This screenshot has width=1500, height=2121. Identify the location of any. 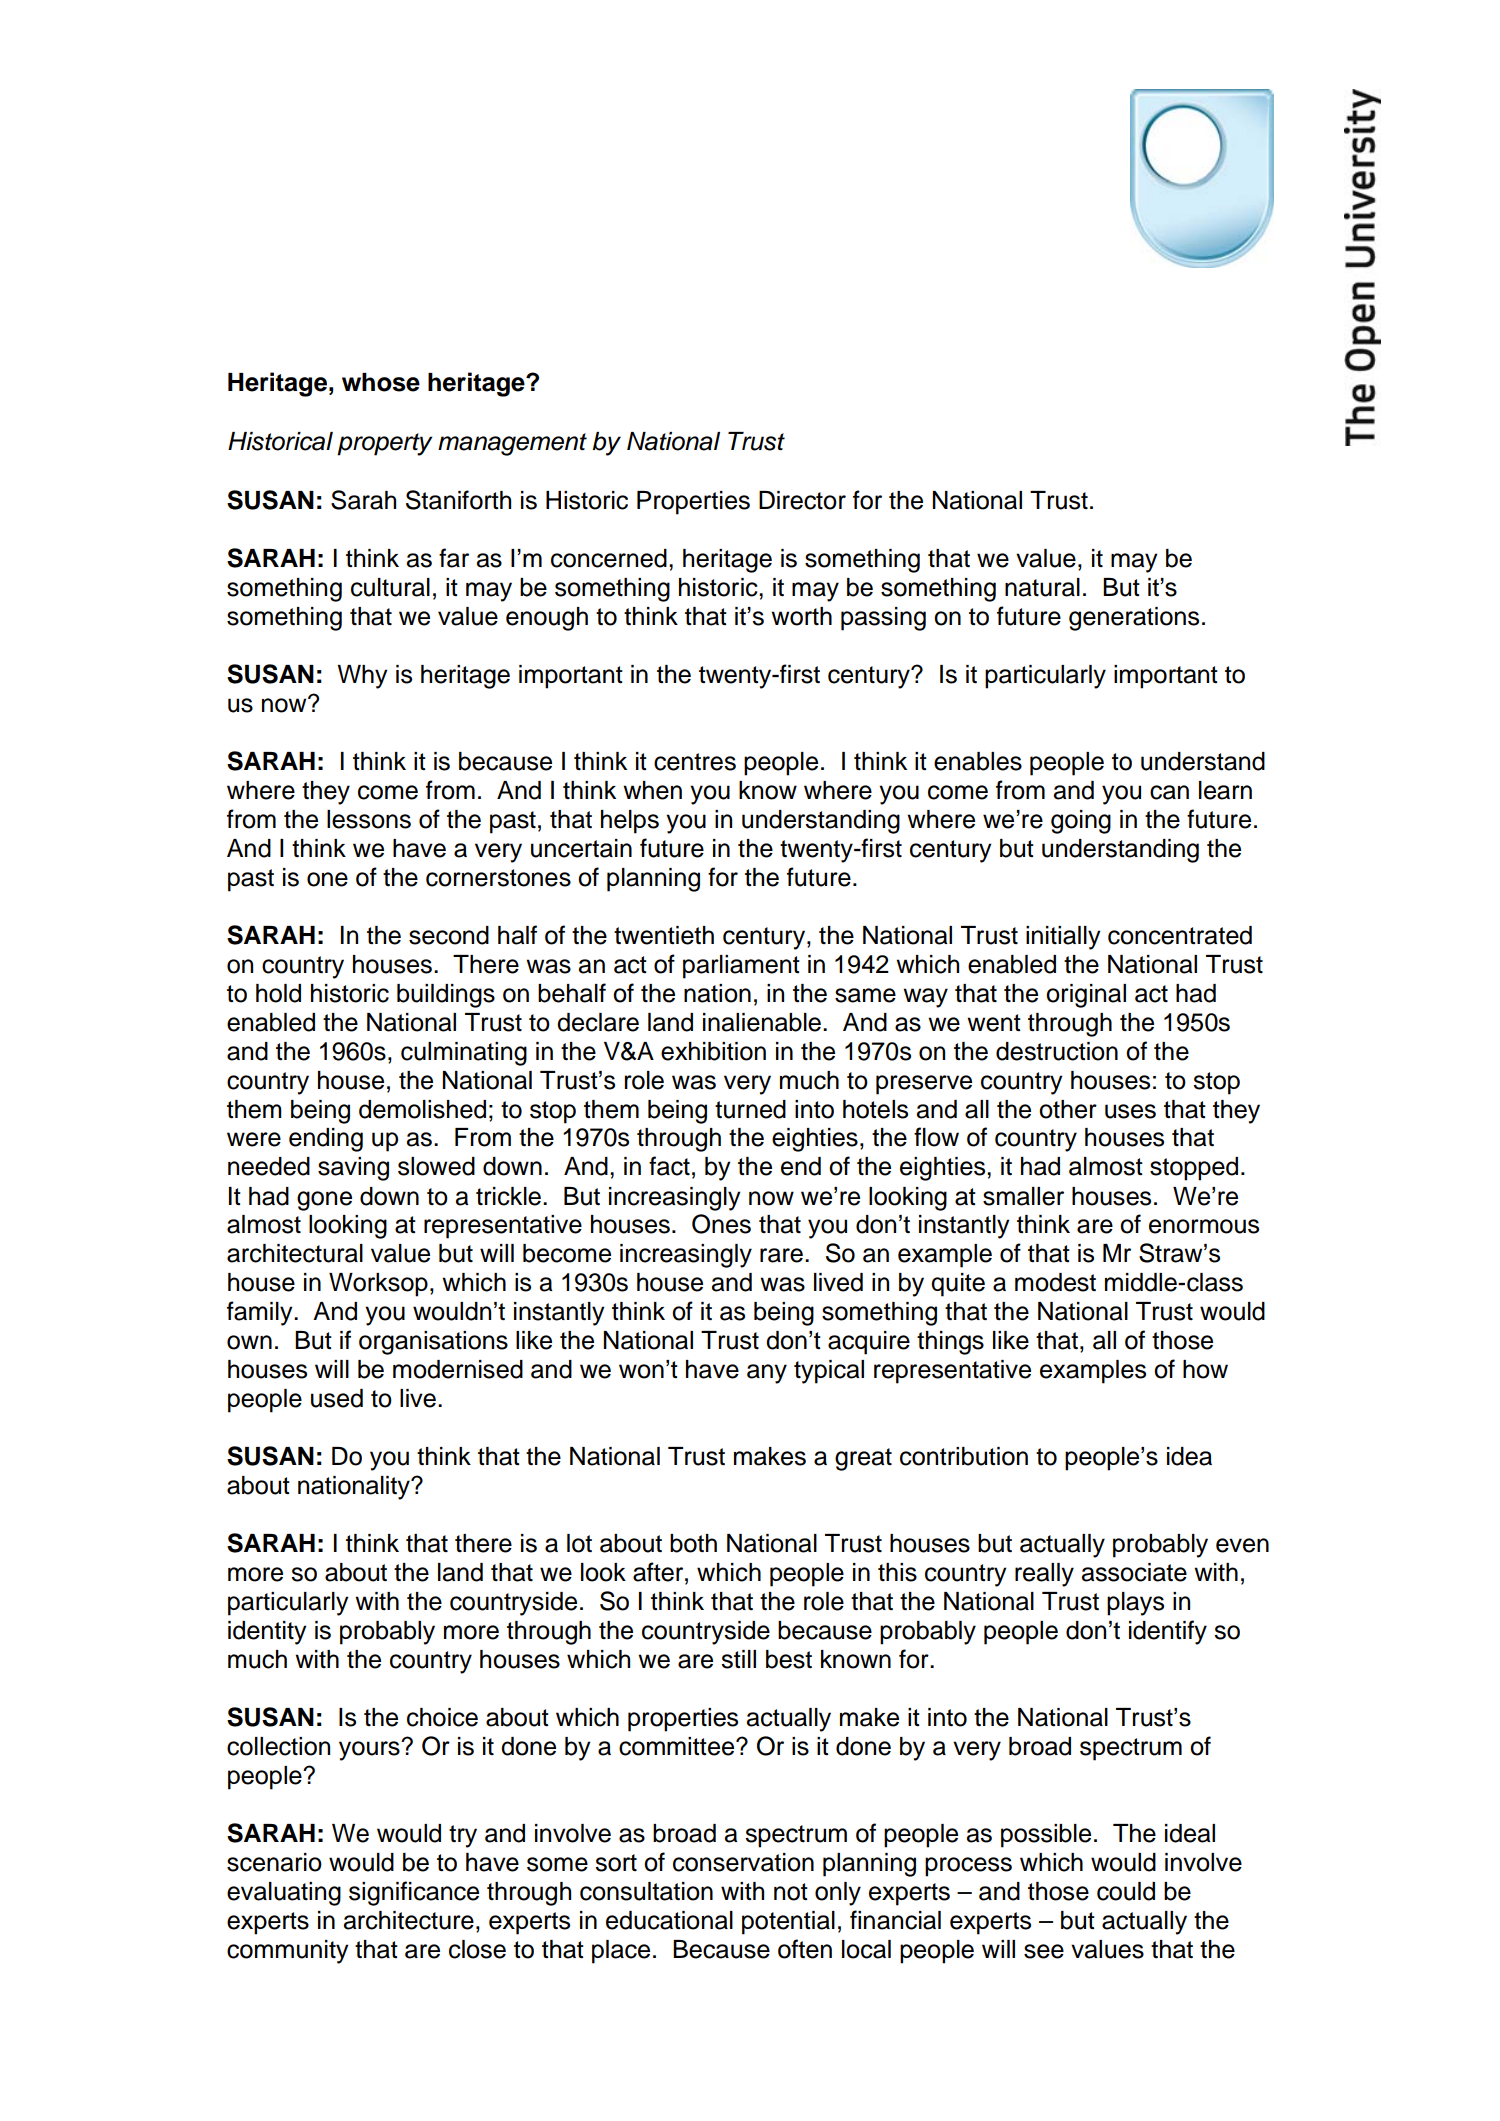
(767, 1374).
